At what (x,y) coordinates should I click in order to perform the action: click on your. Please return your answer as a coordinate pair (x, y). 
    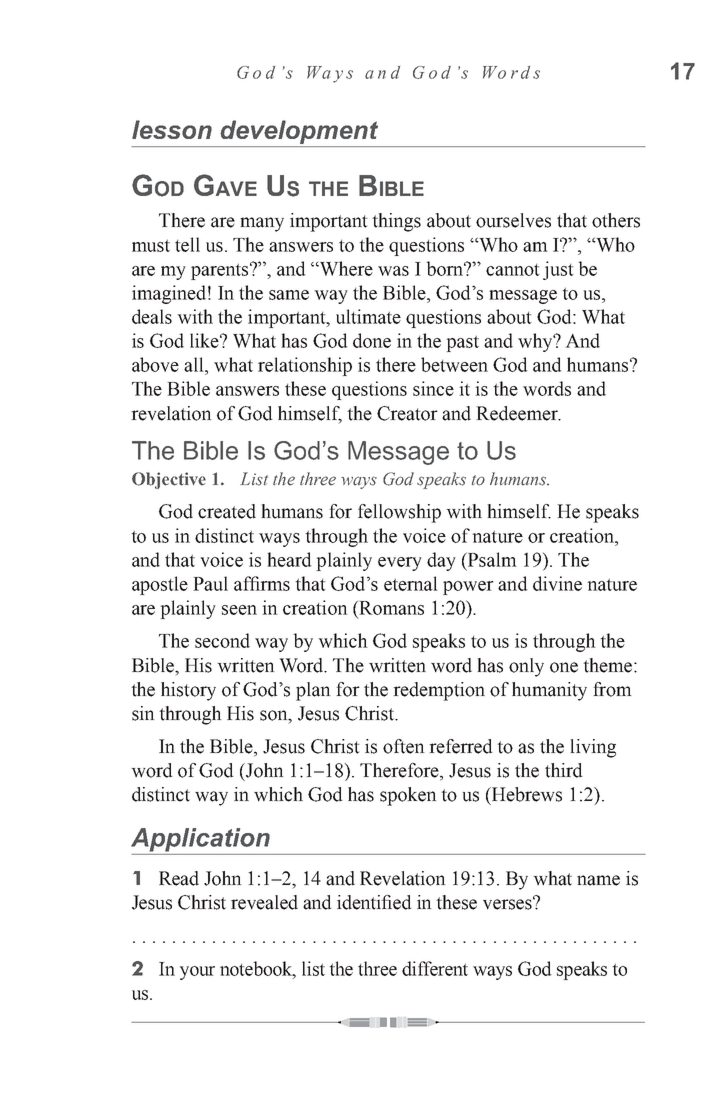
    Looking at the image, I should click on (197, 973).
